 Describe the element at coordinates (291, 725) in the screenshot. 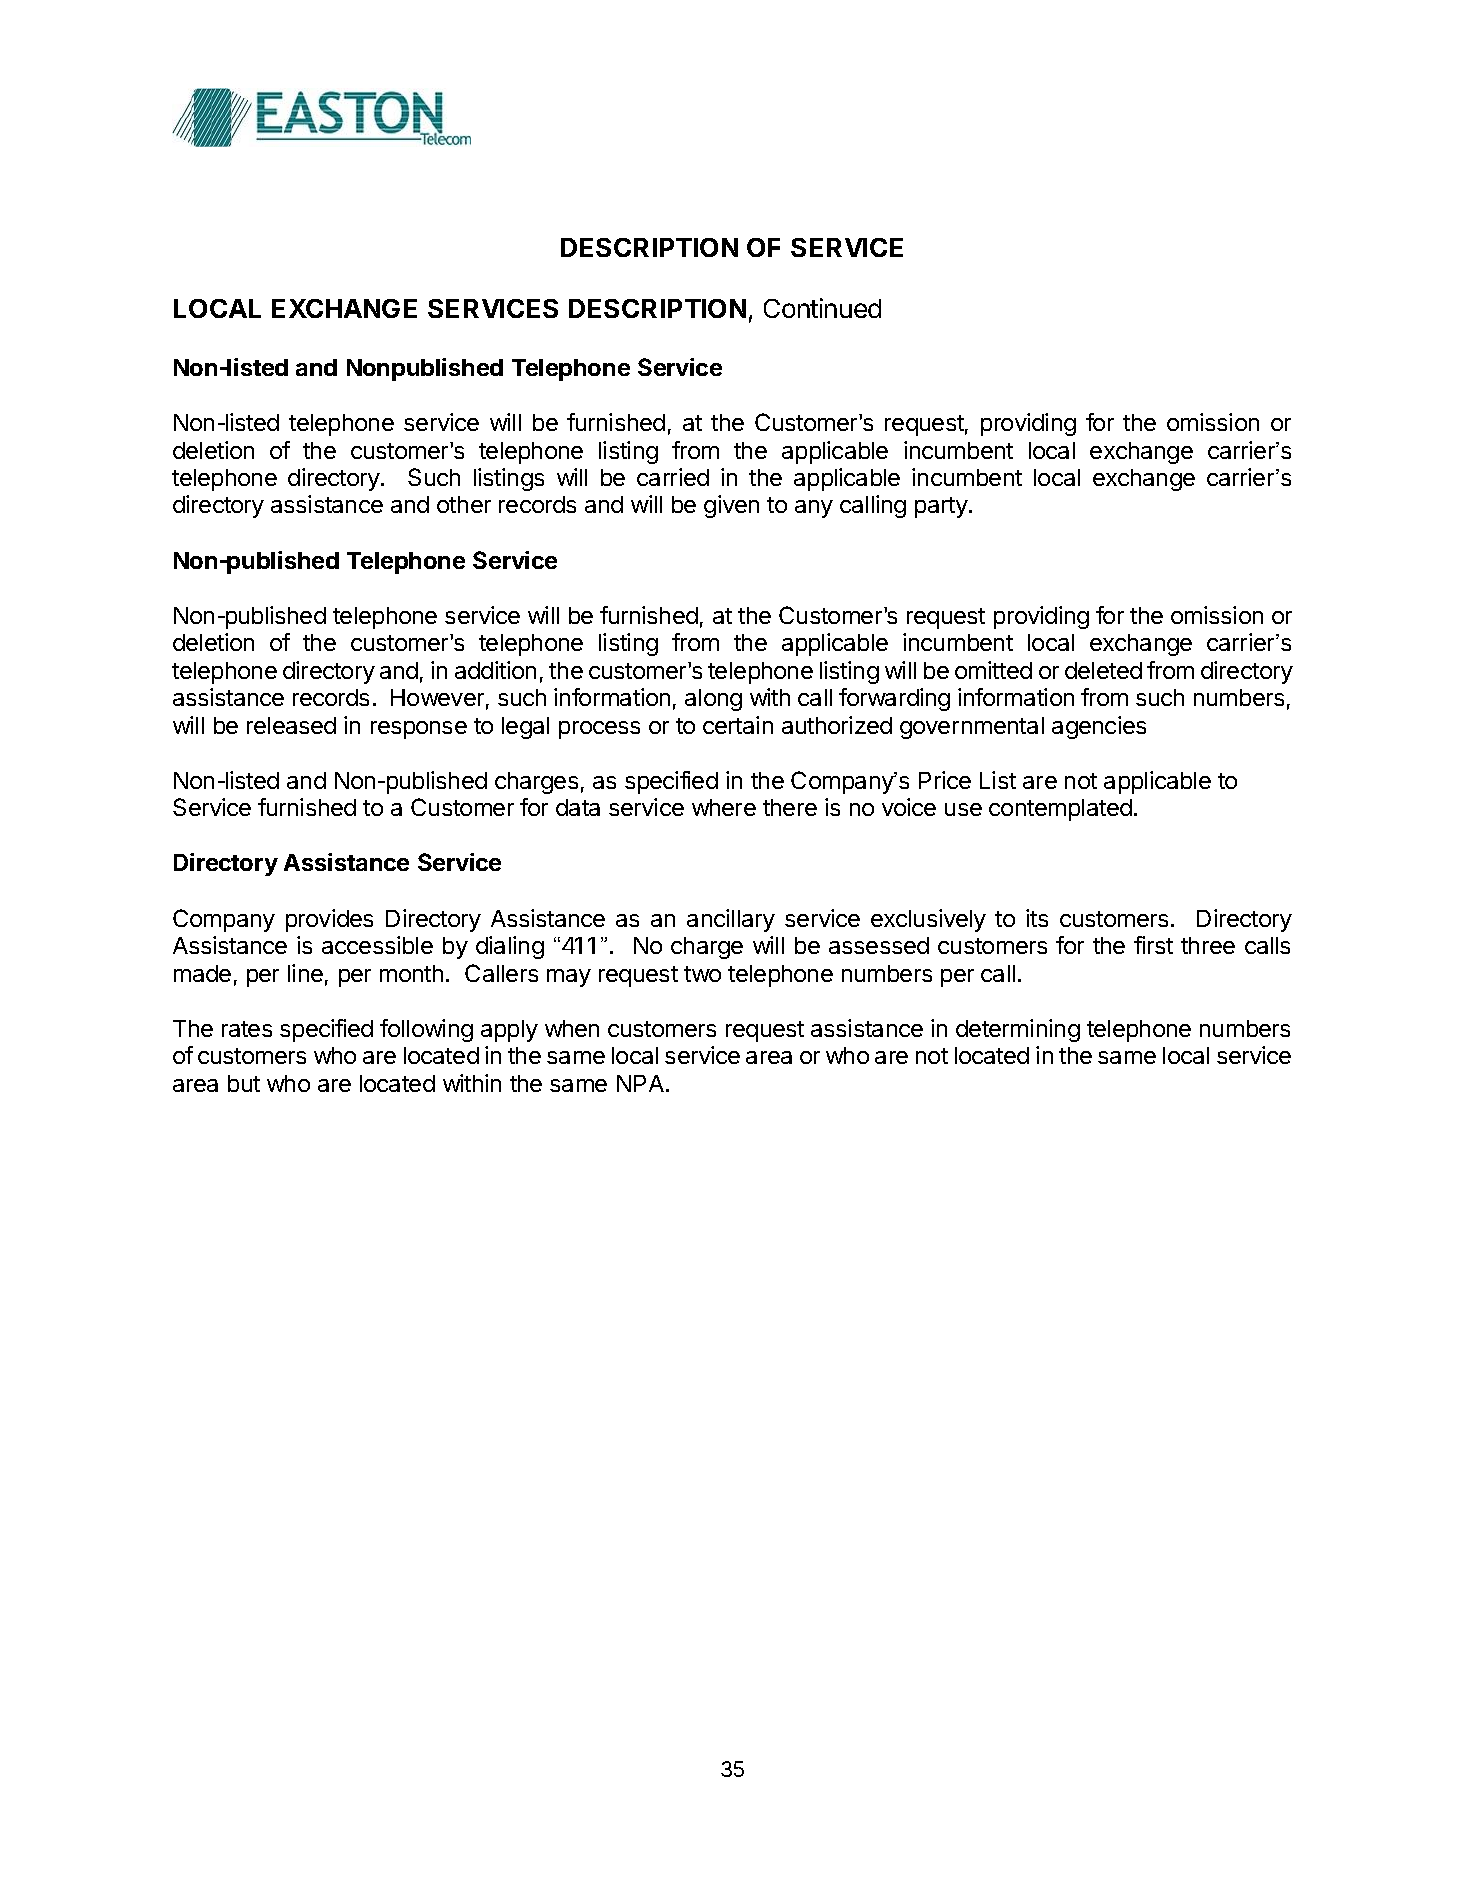

I see `released` at that location.
